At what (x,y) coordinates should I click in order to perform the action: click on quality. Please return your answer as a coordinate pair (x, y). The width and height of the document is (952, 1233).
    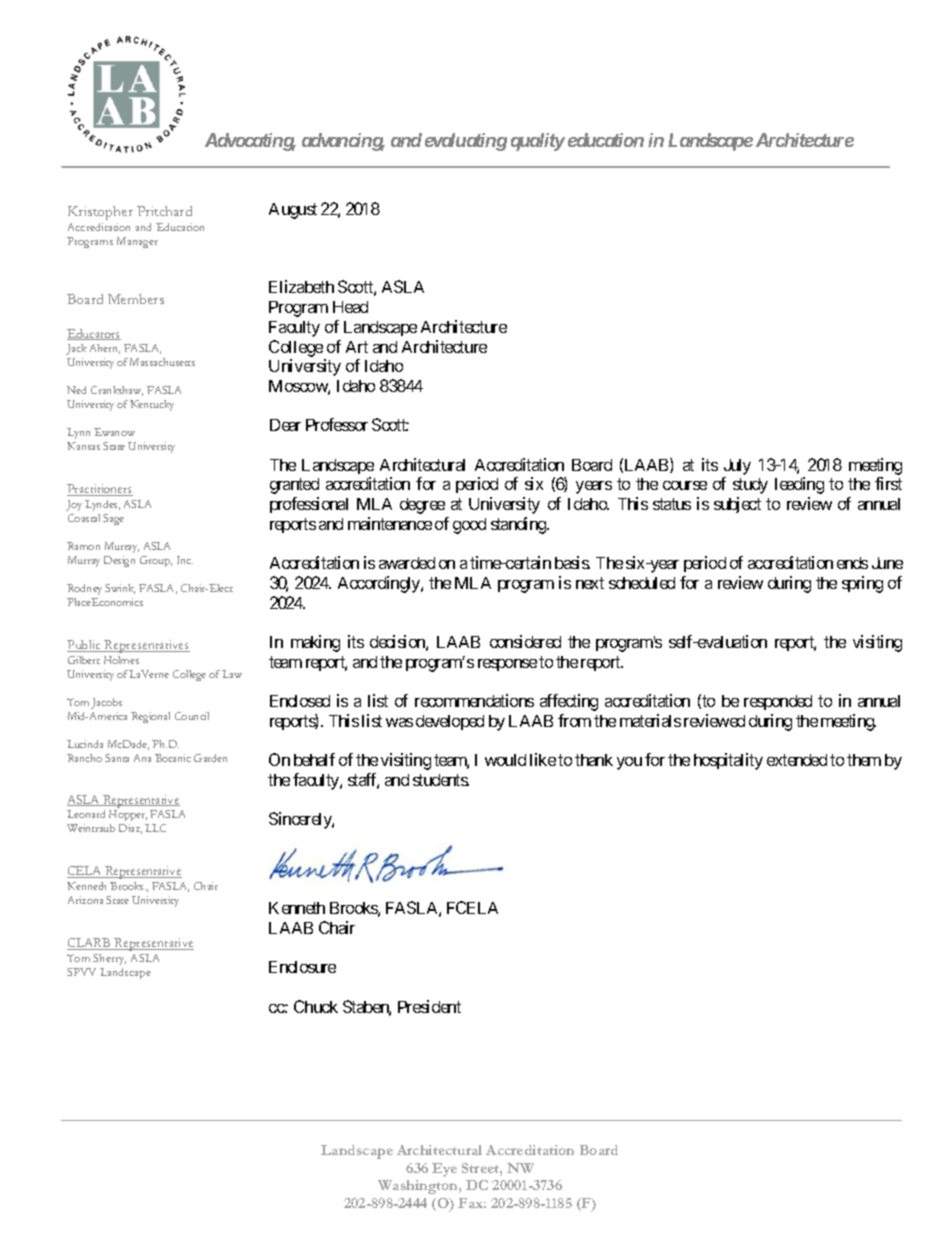
    Looking at the image, I should click on (538, 142).
